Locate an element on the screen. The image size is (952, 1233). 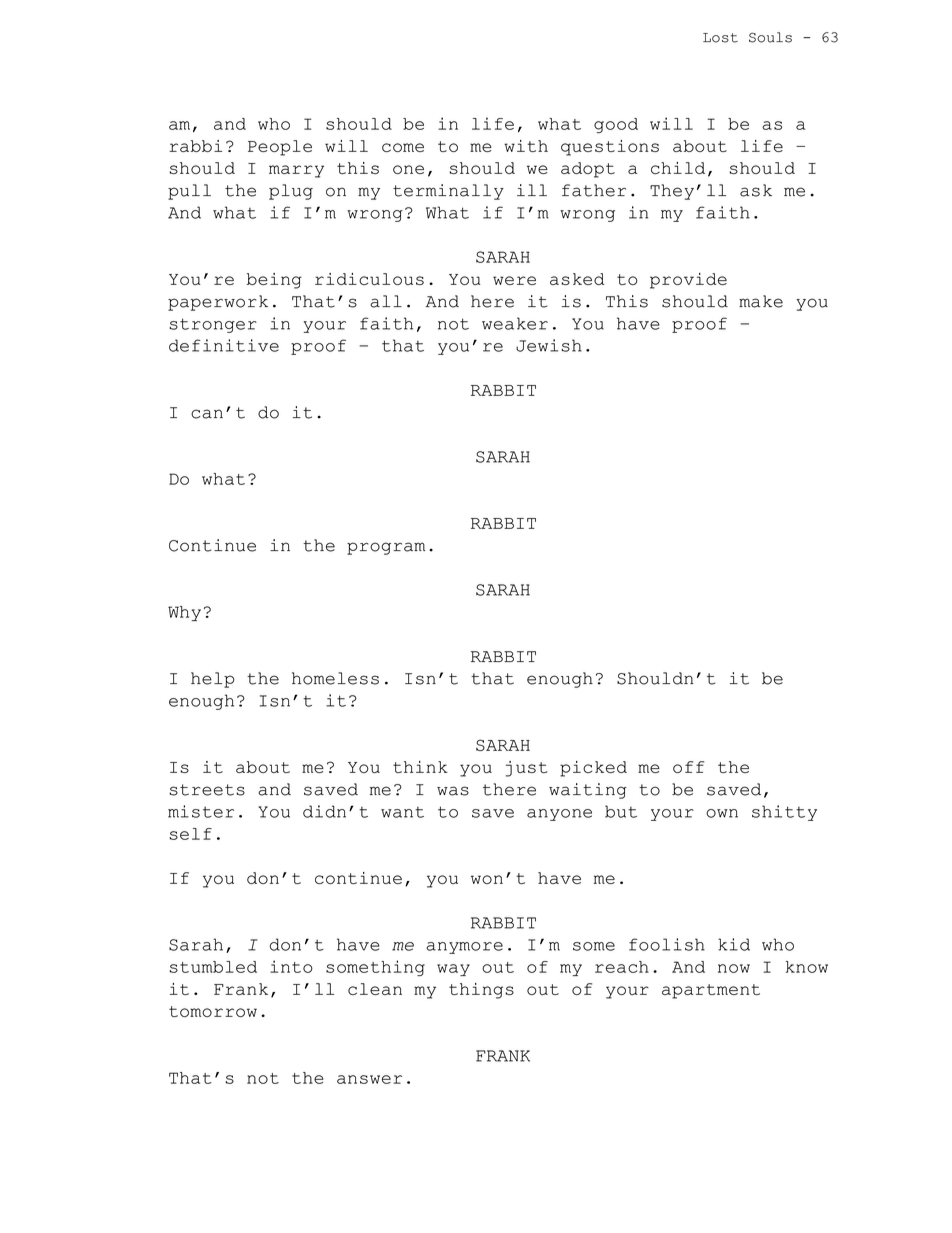
Why is located at coordinates (184, 613).
